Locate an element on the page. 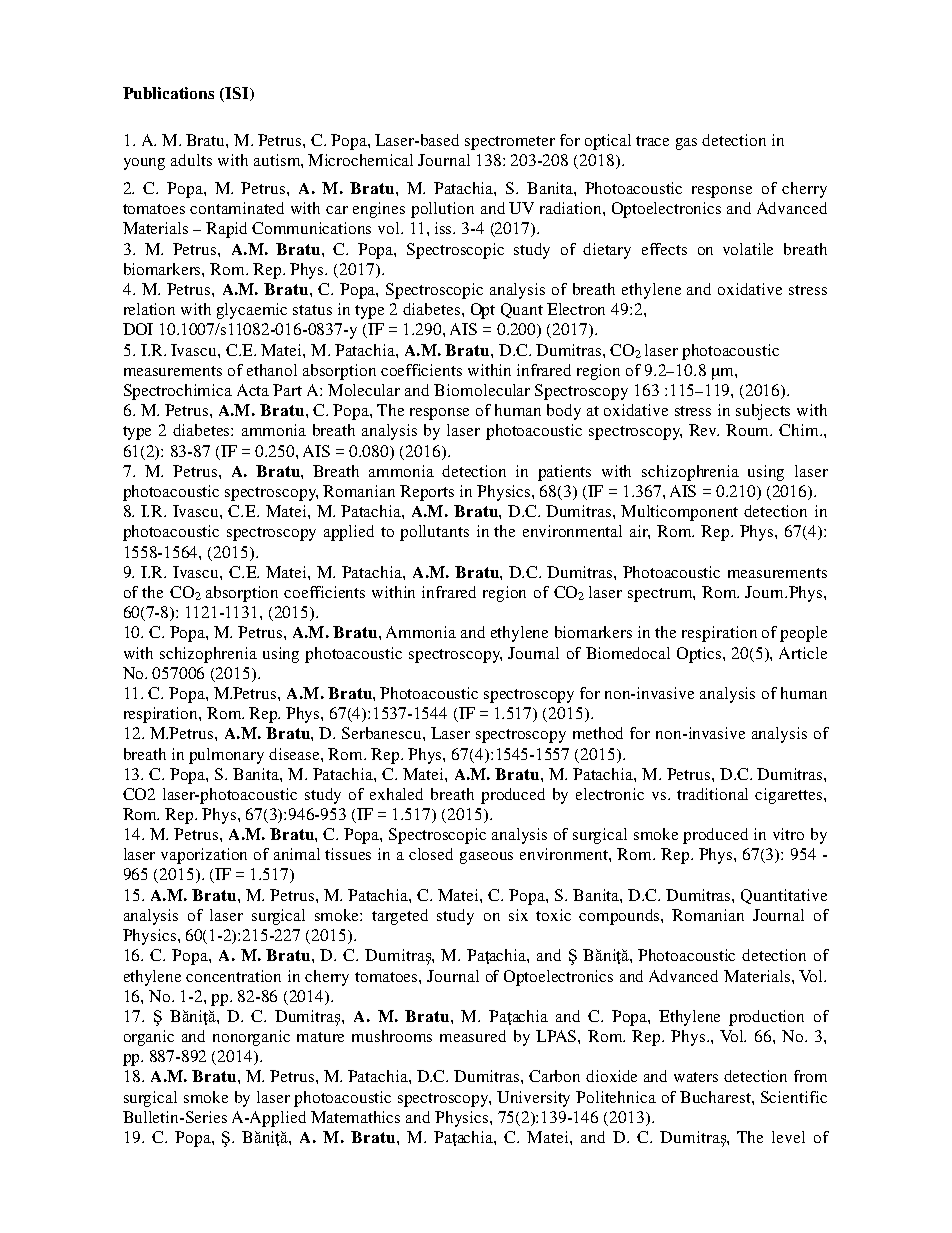  Optics is located at coordinates (700, 655).
